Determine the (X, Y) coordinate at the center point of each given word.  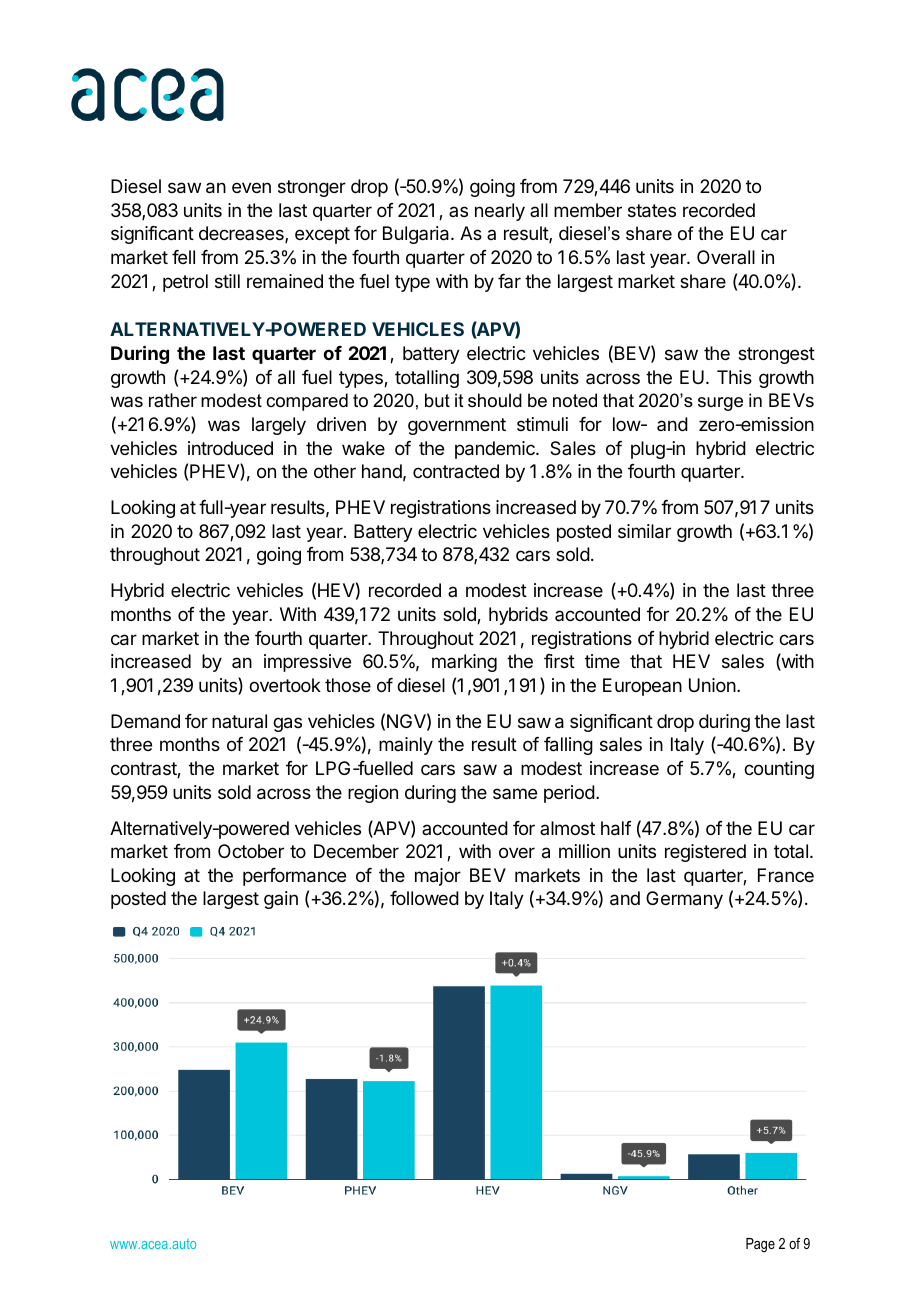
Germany (684, 900)
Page (760, 1245)
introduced (230, 448)
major (438, 877)
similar (644, 531)
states (652, 211)
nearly (500, 212)
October (251, 851)
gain (281, 900)
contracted (456, 471)
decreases (242, 234)
